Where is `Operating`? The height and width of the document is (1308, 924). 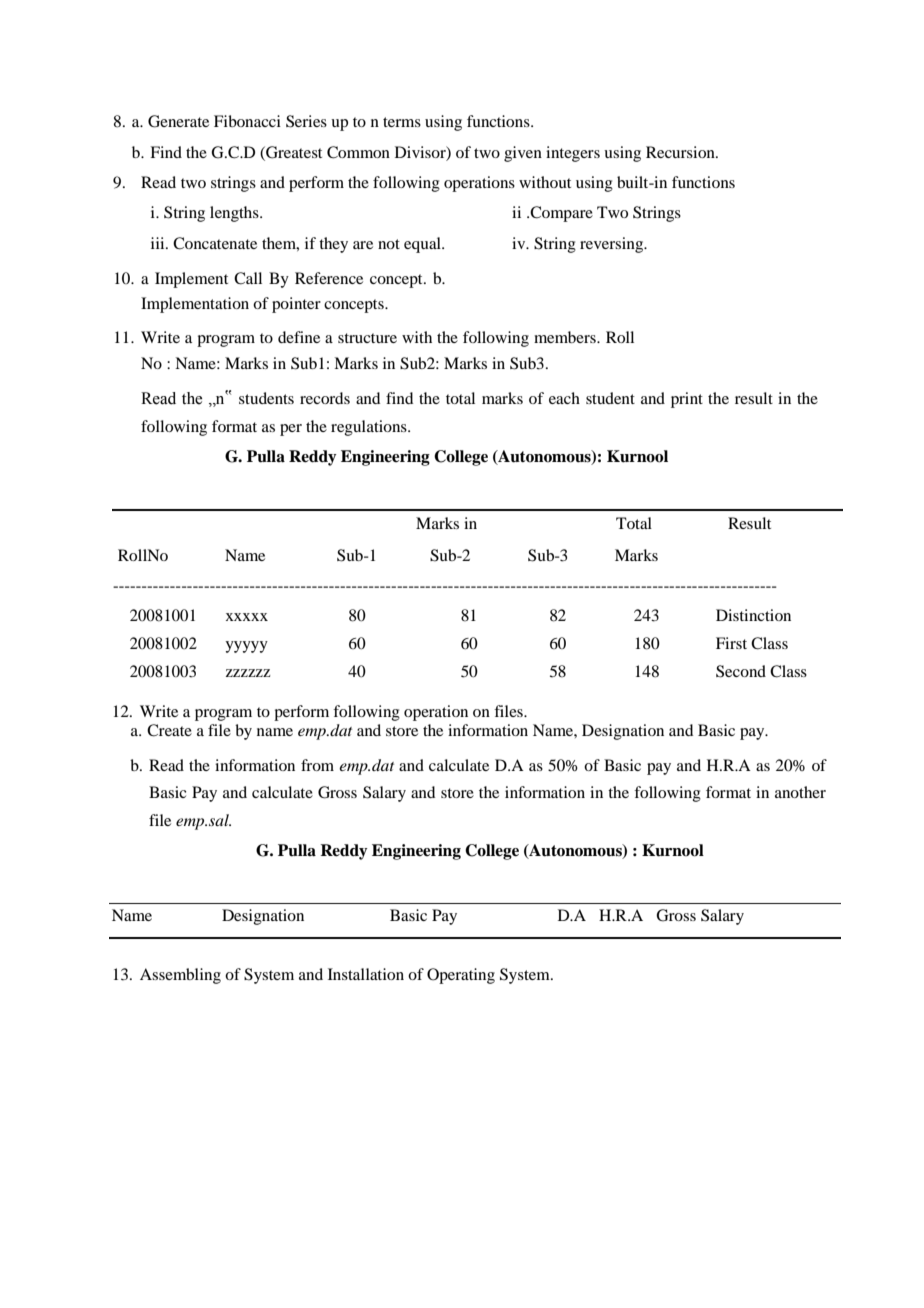 Operating is located at coordinates (461, 976).
